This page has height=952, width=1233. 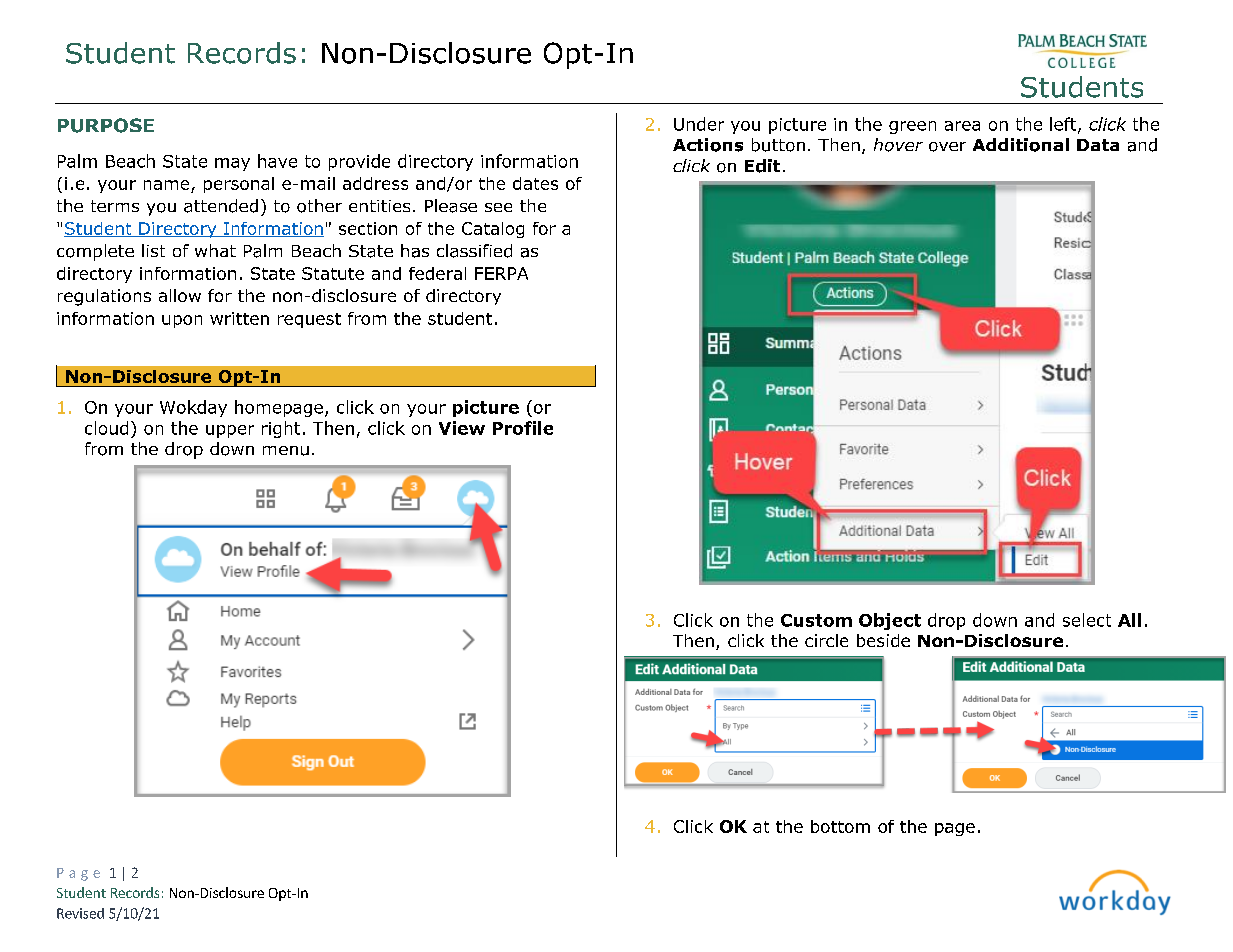 I want to click on may, so click(x=232, y=164).
